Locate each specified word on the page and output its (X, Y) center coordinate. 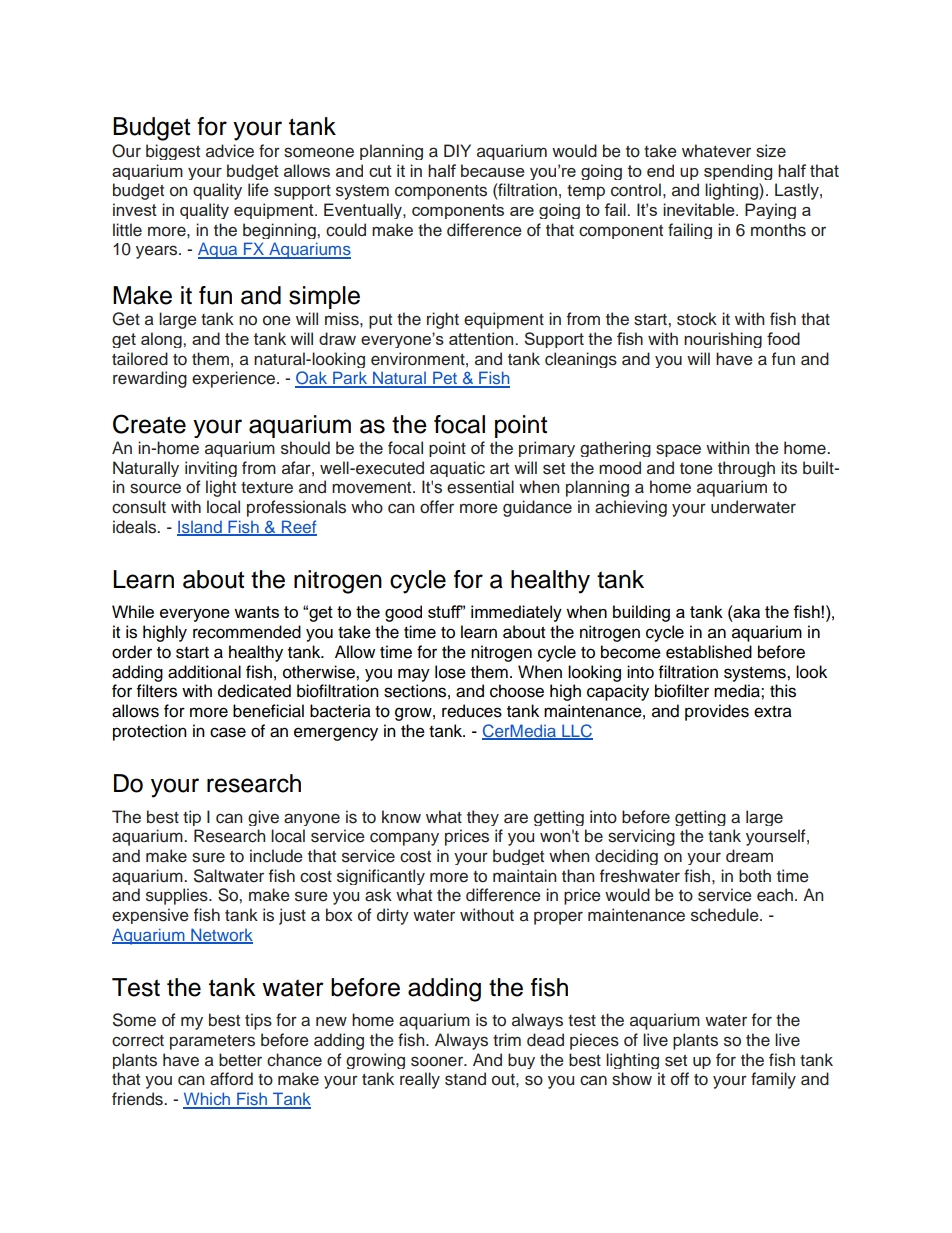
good (403, 613)
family (773, 1080)
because (492, 170)
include (276, 856)
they (483, 818)
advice (230, 151)
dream (749, 856)
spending (738, 172)
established (709, 652)
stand (465, 1079)
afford (231, 1079)
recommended (247, 632)
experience (235, 379)
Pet (445, 379)
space (678, 450)
